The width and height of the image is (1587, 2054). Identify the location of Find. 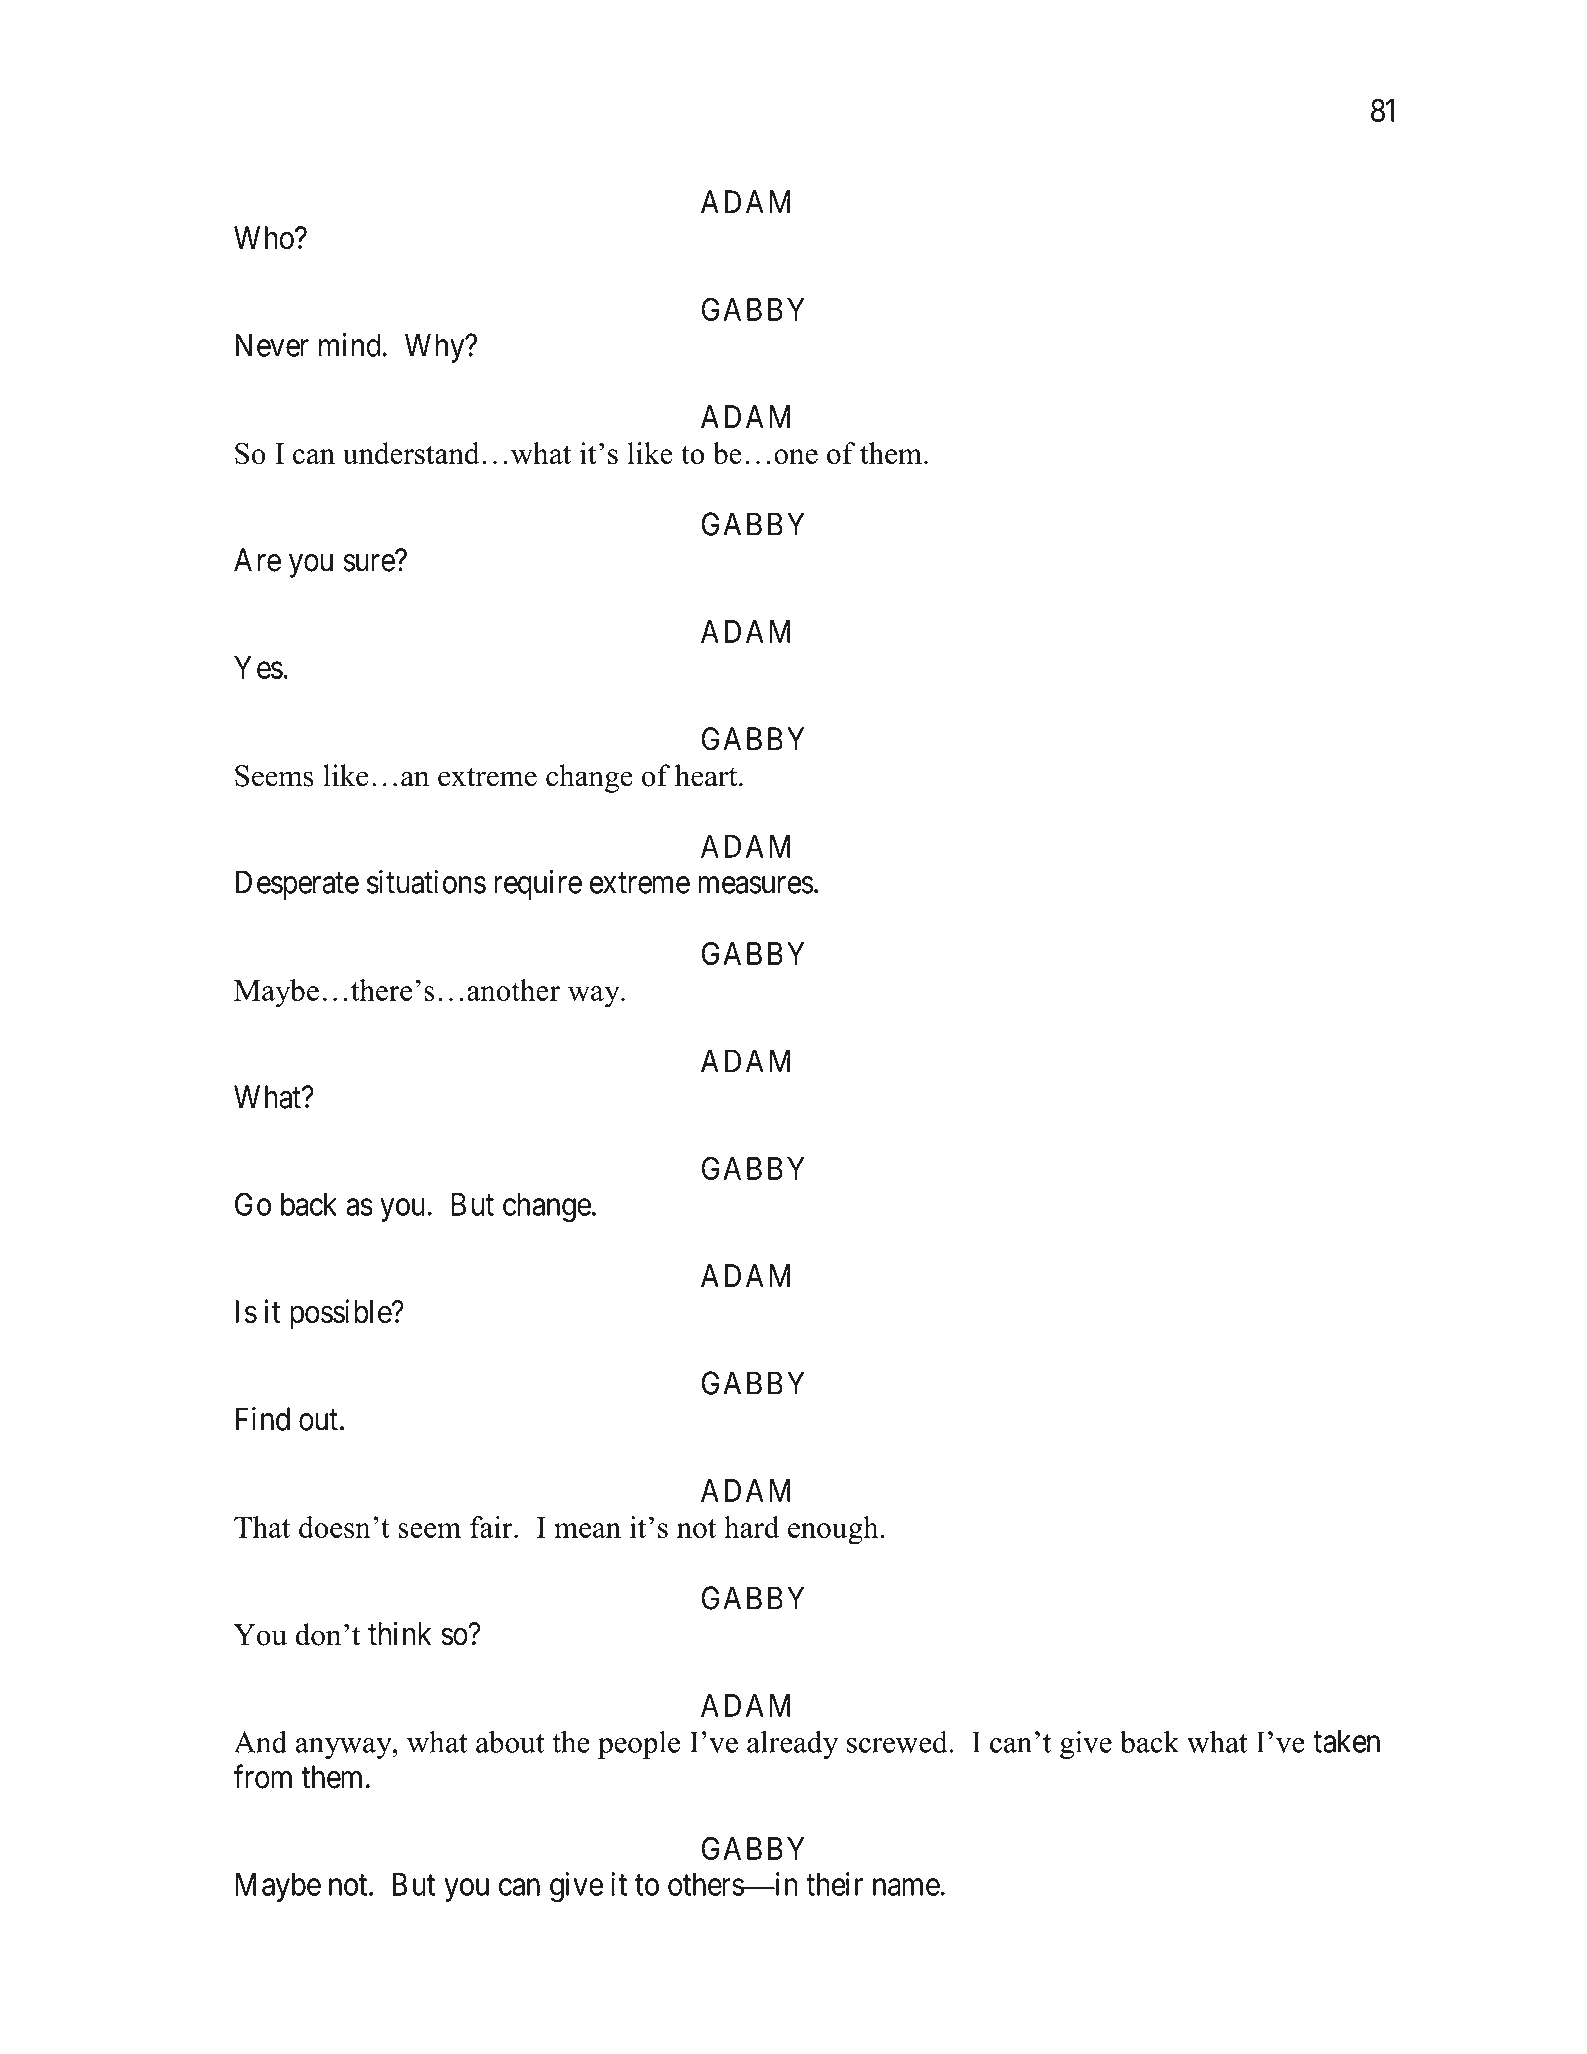
(263, 1419).
